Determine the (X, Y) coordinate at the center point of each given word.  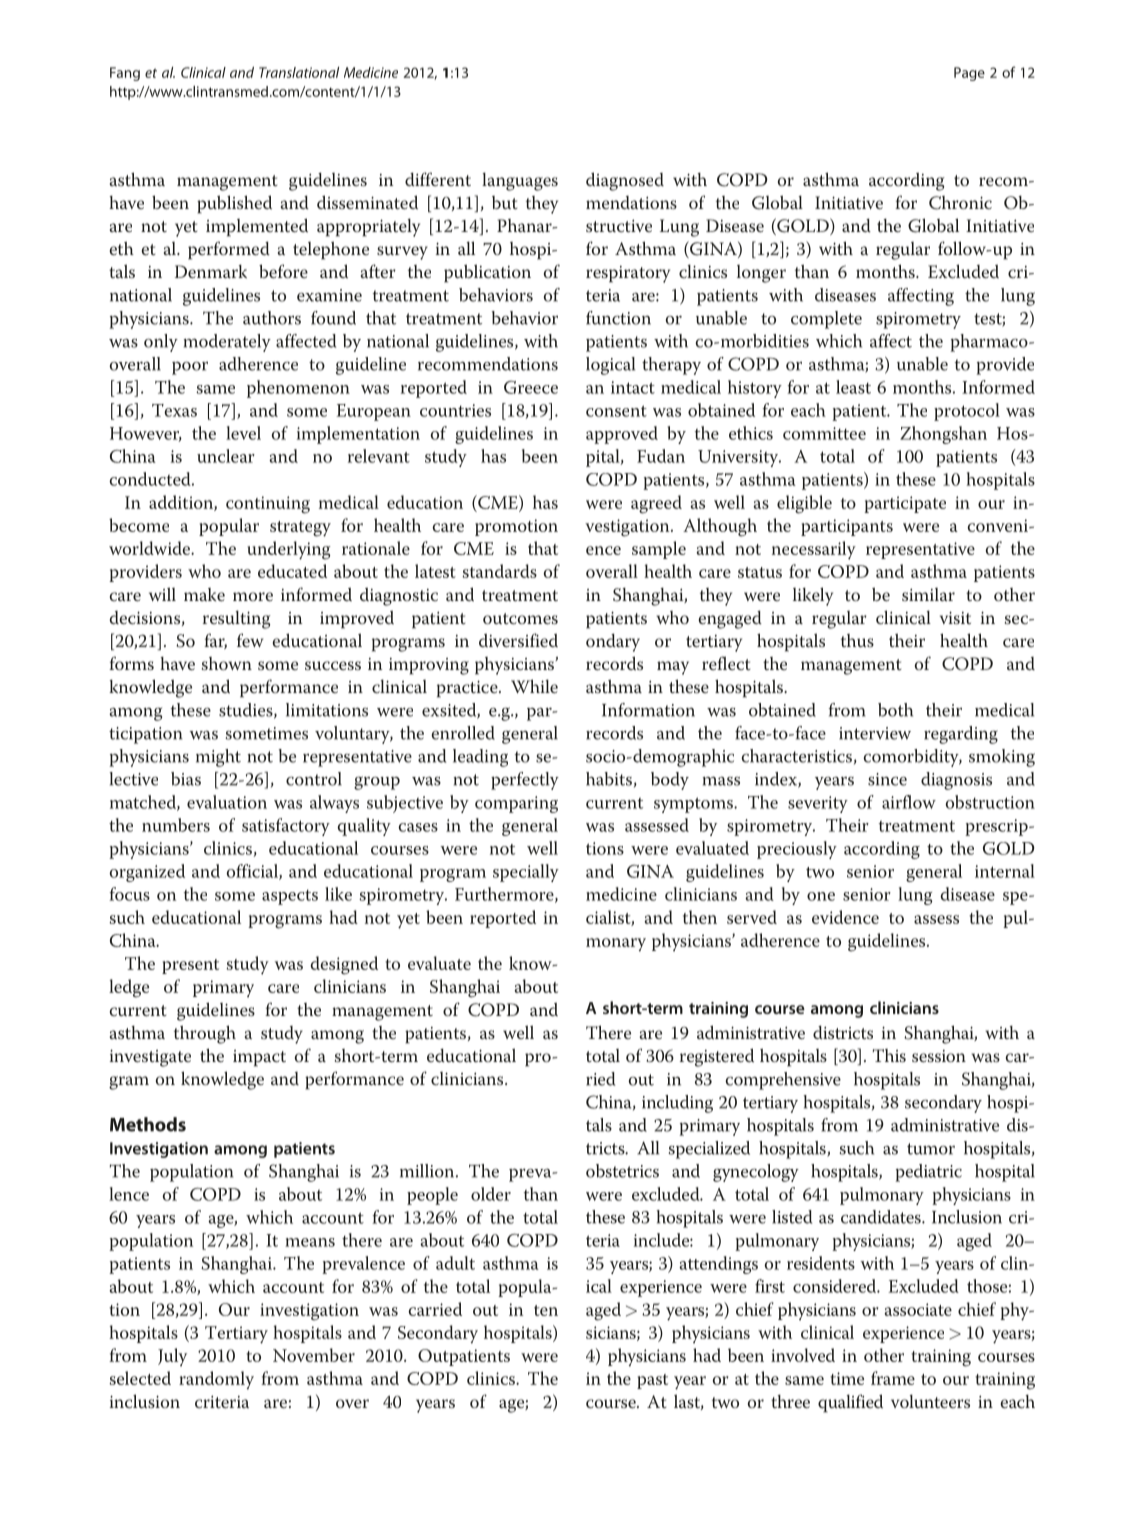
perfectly (525, 781)
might (218, 758)
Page (969, 74)
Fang (125, 74)
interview (875, 733)
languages (520, 181)
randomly (216, 1380)
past (652, 1381)
